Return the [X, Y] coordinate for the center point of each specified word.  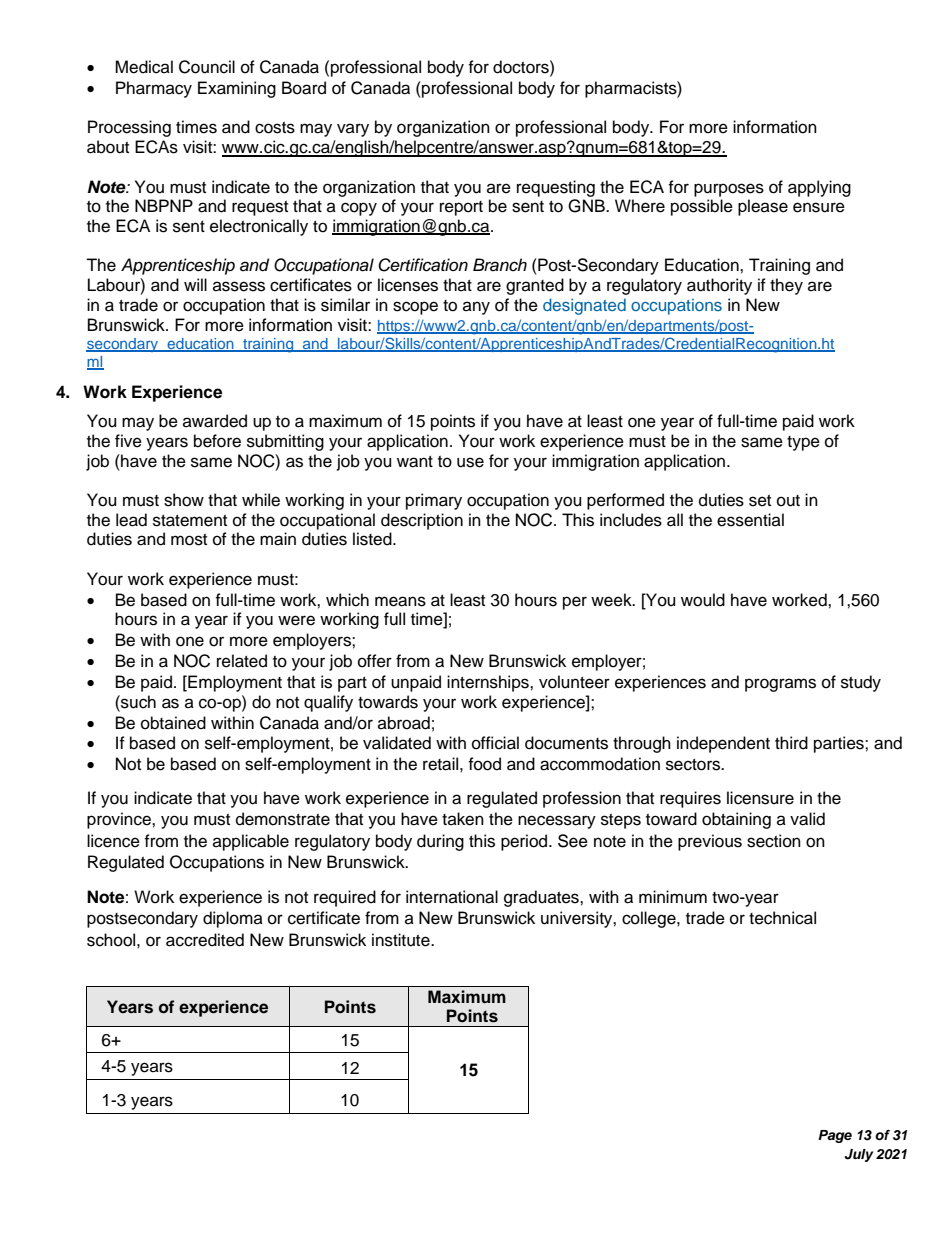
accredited [205, 940]
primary [434, 501]
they [786, 286]
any [476, 308]
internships [489, 683]
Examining [237, 89]
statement [190, 521]
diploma [233, 919]
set [760, 501]
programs [780, 685]
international [452, 897]
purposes [729, 190]
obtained [173, 723]
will [195, 284]
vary [353, 130]
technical [782, 918]
